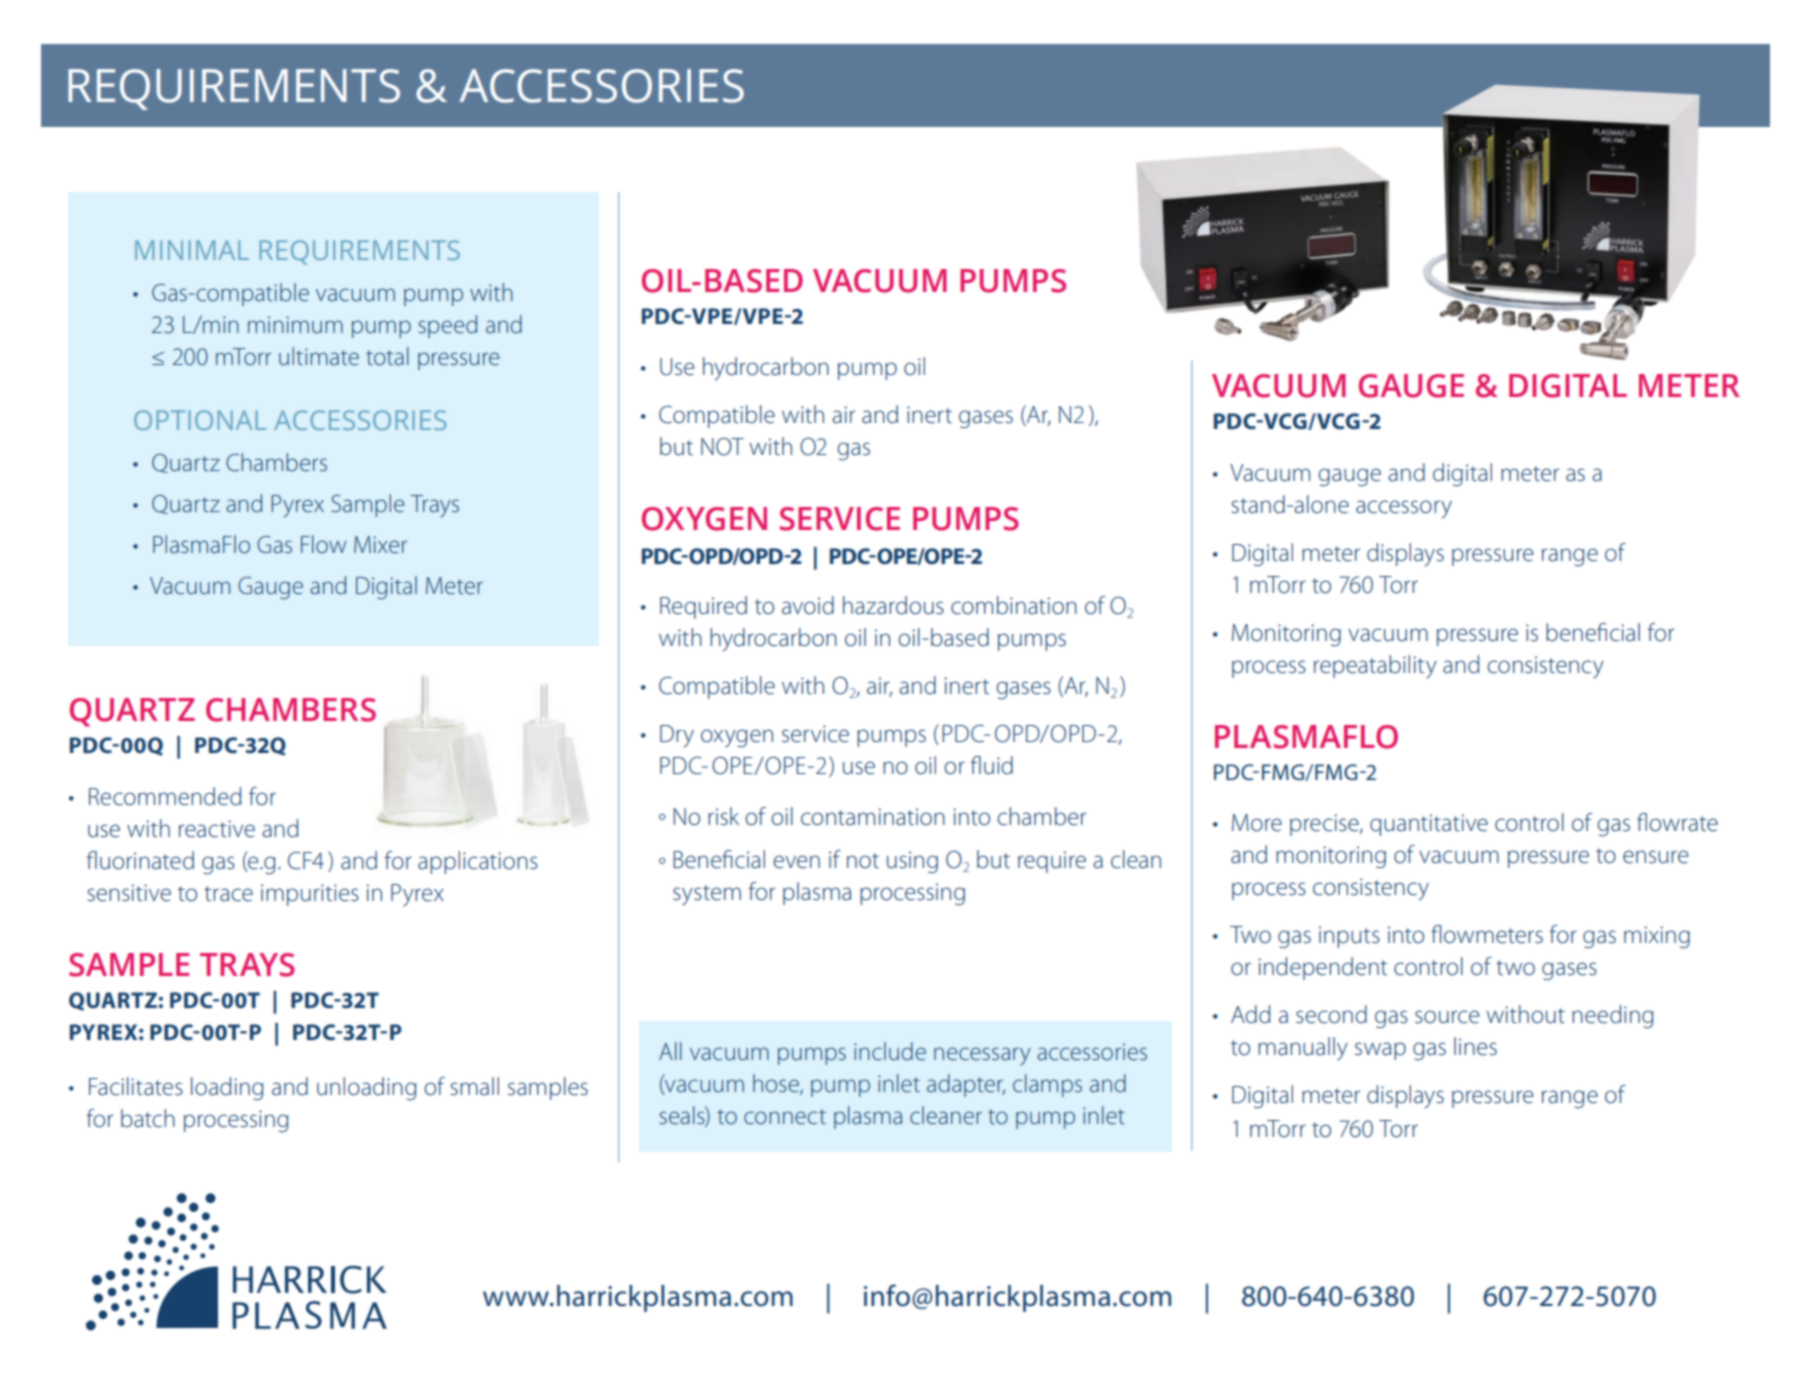 Image resolution: width=1811 pixels, height=1399 pixels. What do you see at coordinates (966, 1085) in the screenshot?
I see `adapter` at bounding box center [966, 1085].
